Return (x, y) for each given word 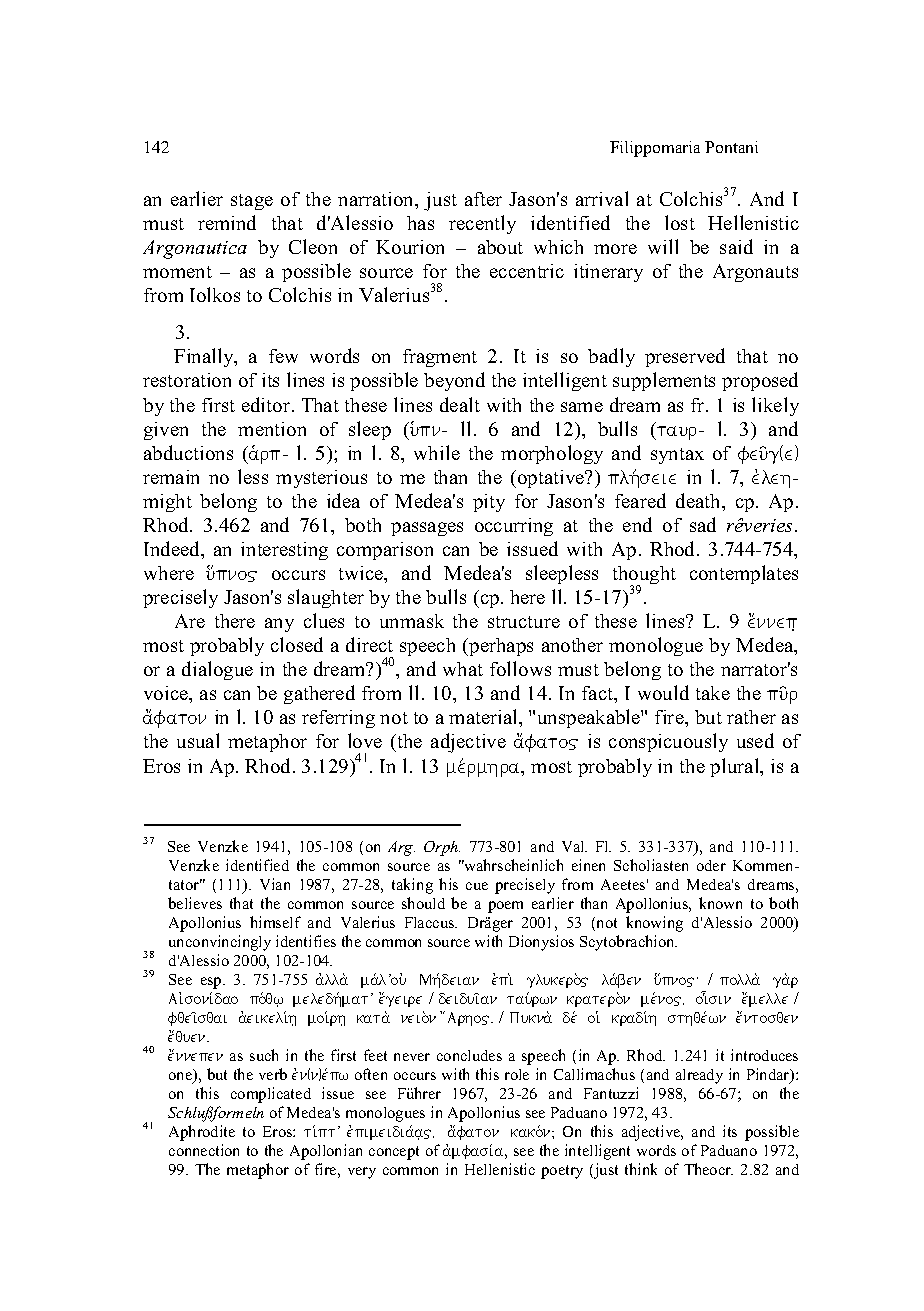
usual (198, 740)
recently (482, 224)
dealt (460, 404)
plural (736, 767)
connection (204, 1150)
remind (227, 222)
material (484, 716)
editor (267, 404)
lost (680, 222)
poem (505, 907)
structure (524, 622)
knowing (654, 924)
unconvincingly (220, 943)
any (279, 625)
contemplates (744, 574)
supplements (664, 381)
